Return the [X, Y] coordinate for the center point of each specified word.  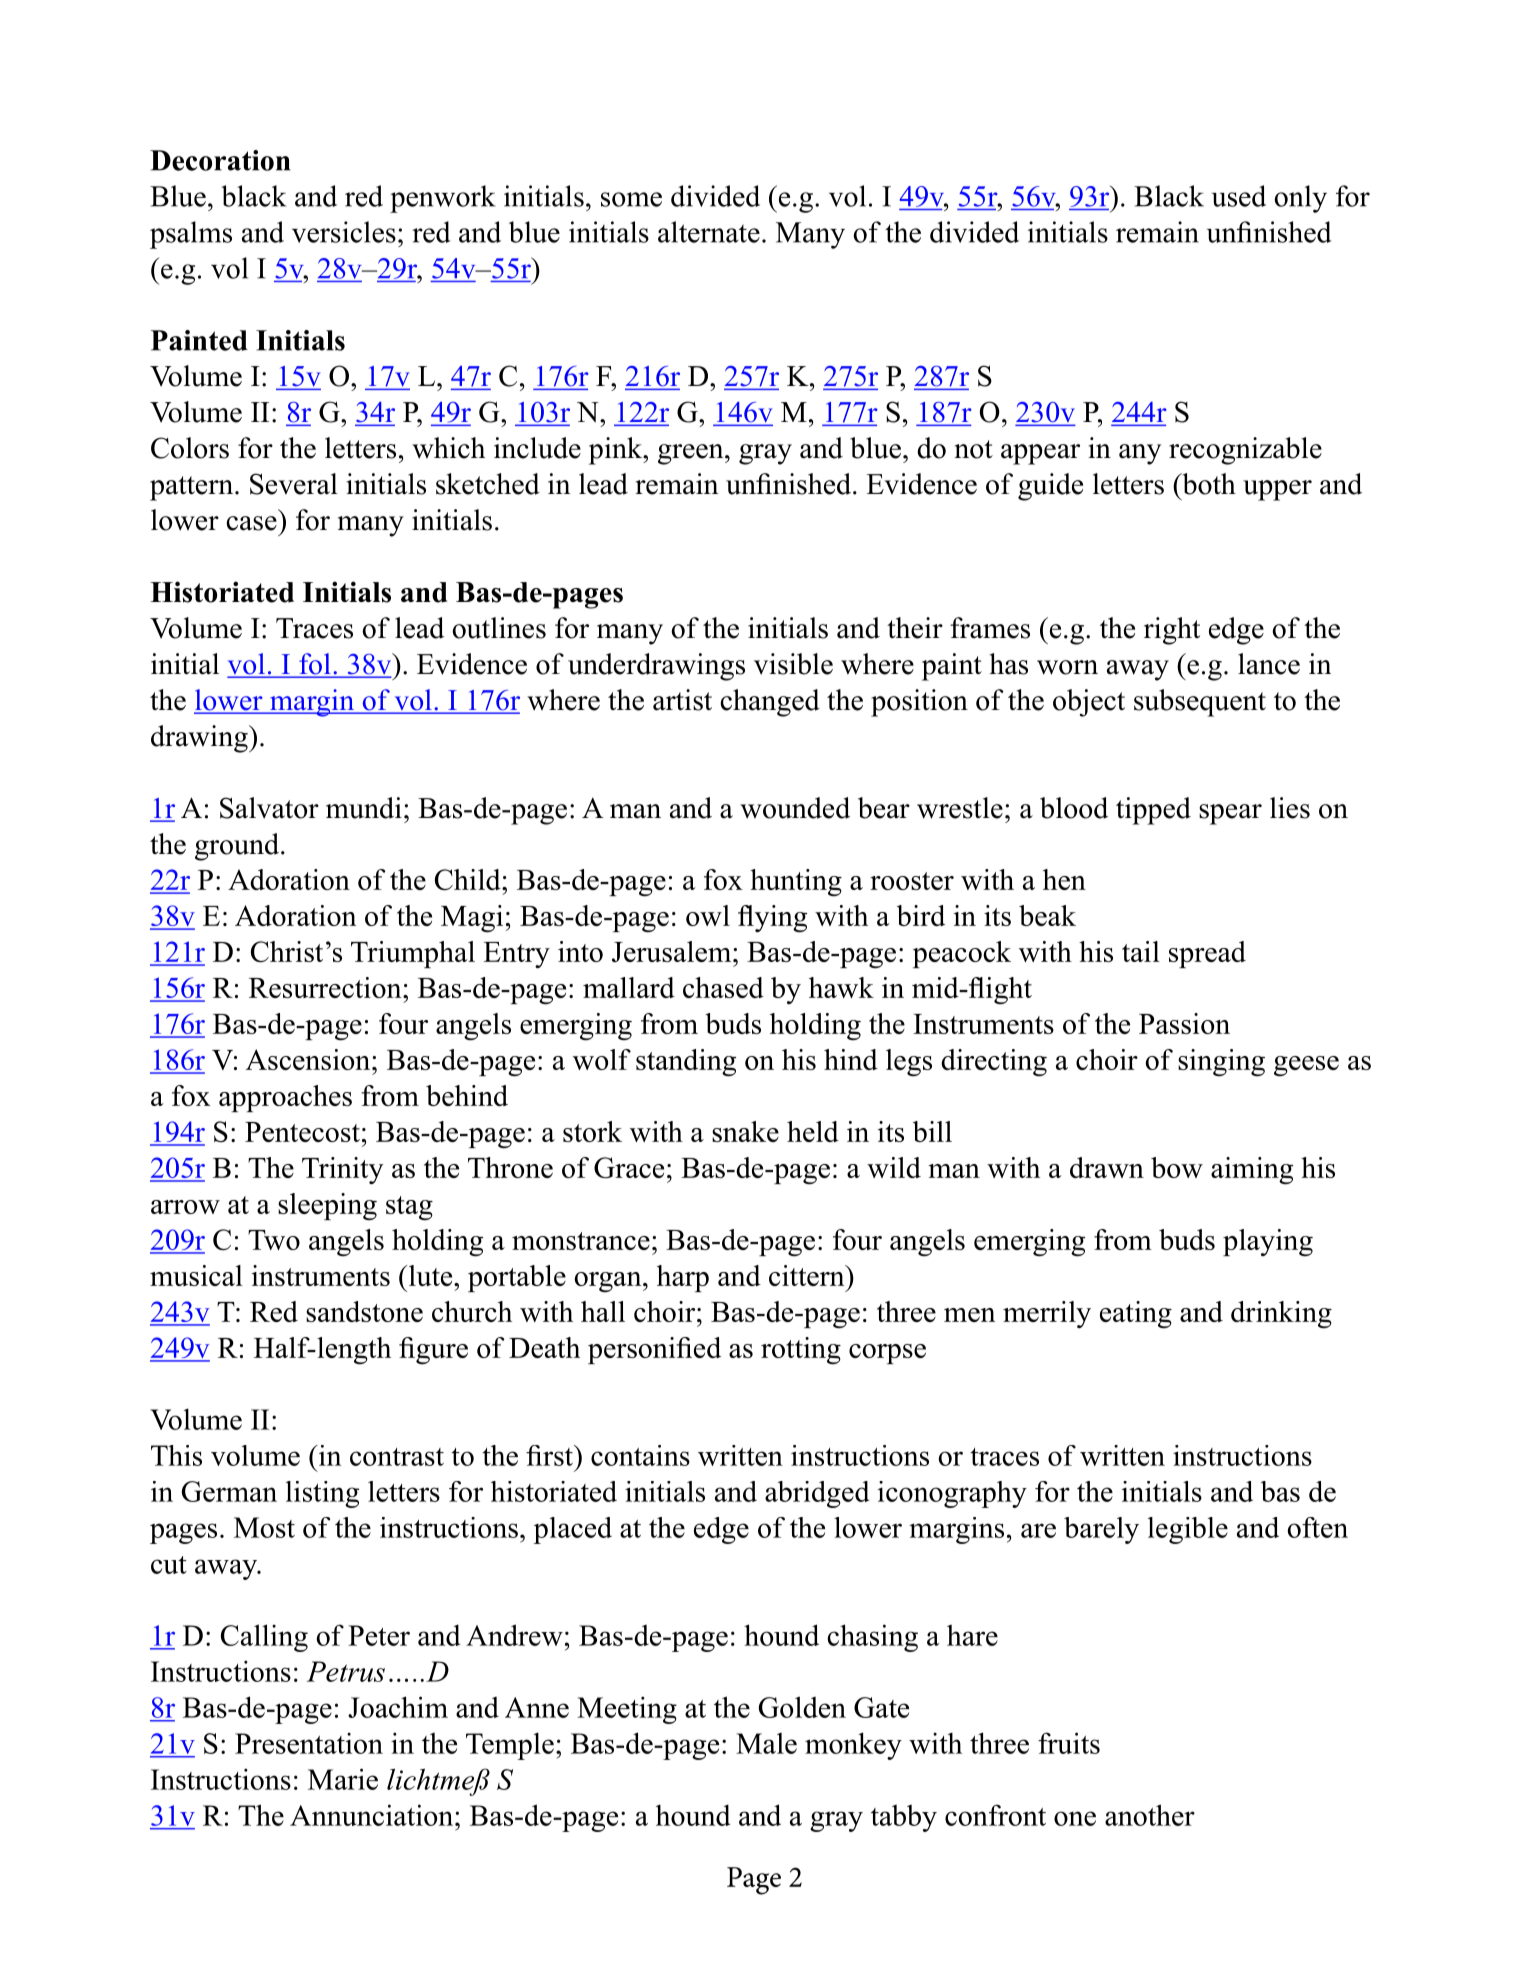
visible [793, 664]
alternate [709, 232]
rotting [801, 1351]
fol [315, 665]
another [1150, 1815]
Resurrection [326, 987]
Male [766, 1743]
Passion [1184, 1023]
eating [1136, 1315]
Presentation [309, 1743]
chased [723, 987]
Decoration [220, 160]
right [1172, 631]
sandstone [364, 1311]
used [1239, 196]
